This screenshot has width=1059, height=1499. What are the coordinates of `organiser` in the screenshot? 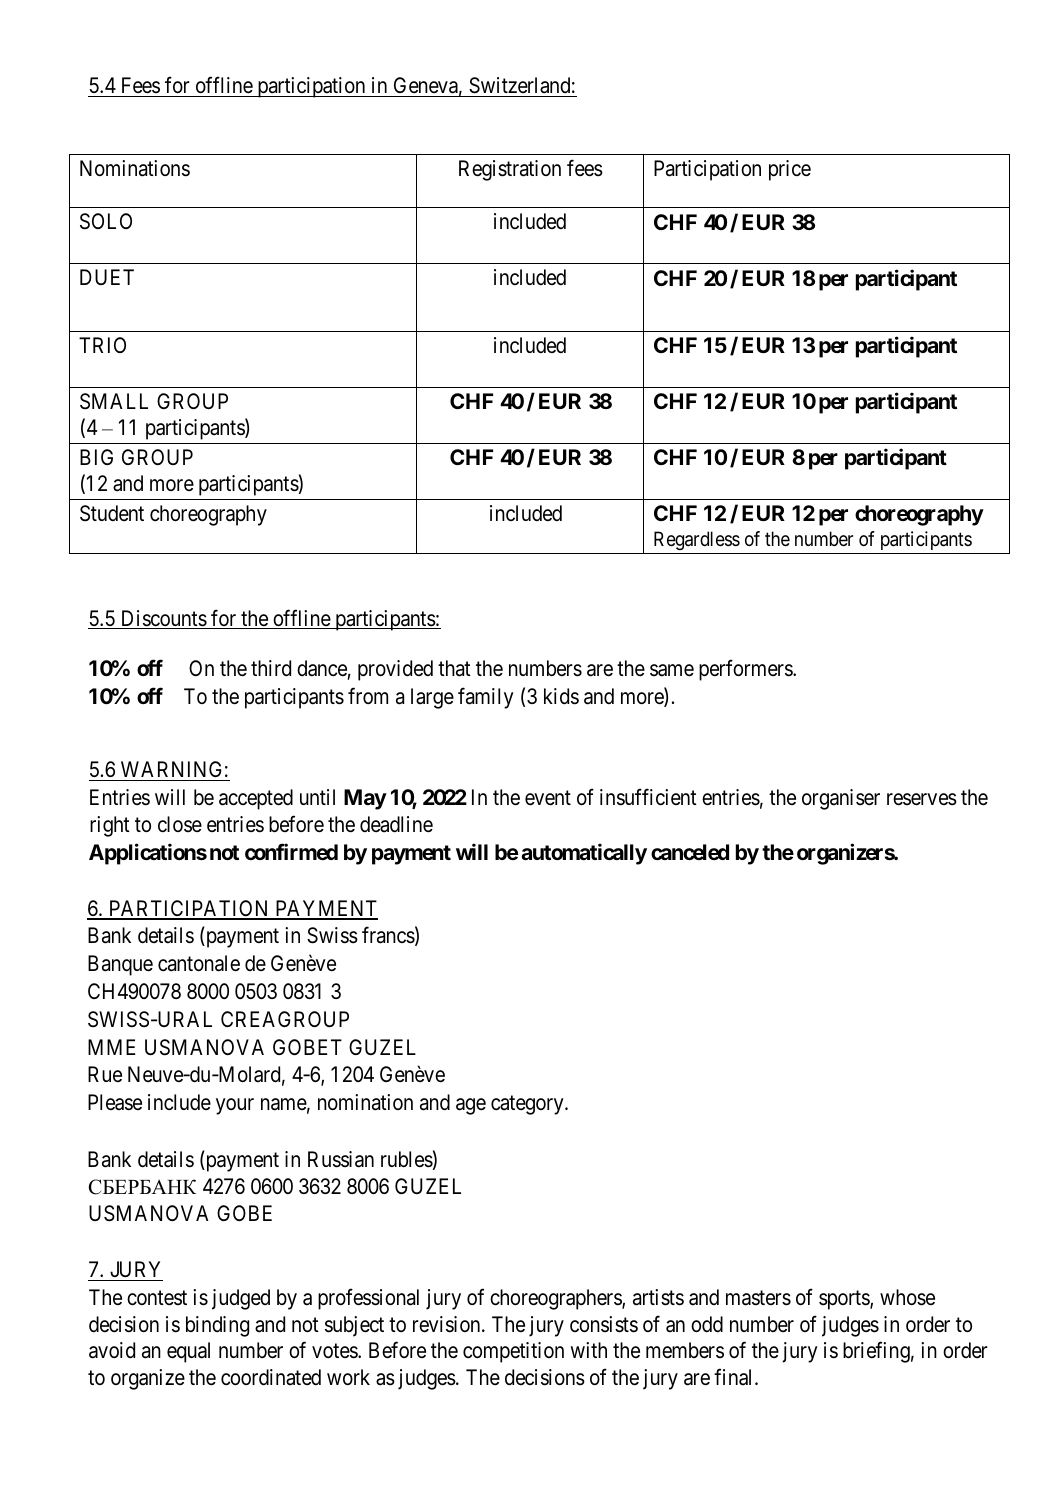 It's located at (841, 799).
